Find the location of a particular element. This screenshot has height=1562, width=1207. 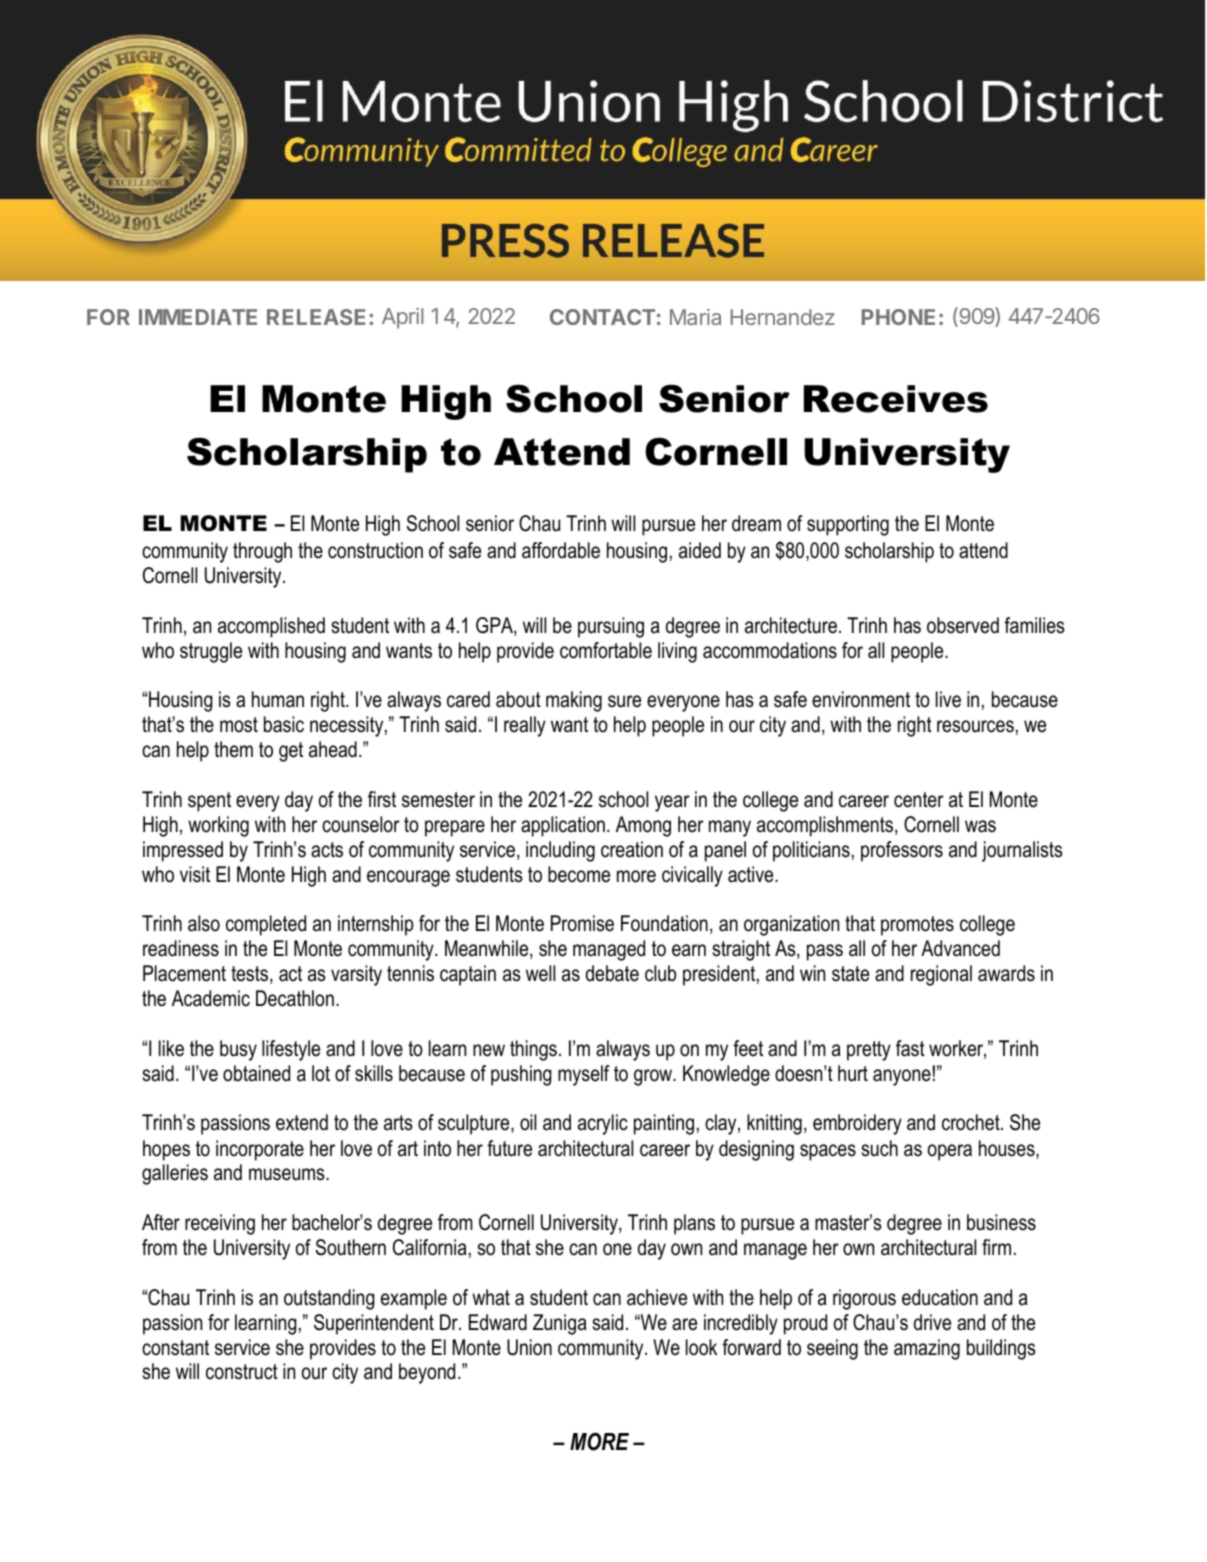

accomplished is located at coordinates (271, 627).
